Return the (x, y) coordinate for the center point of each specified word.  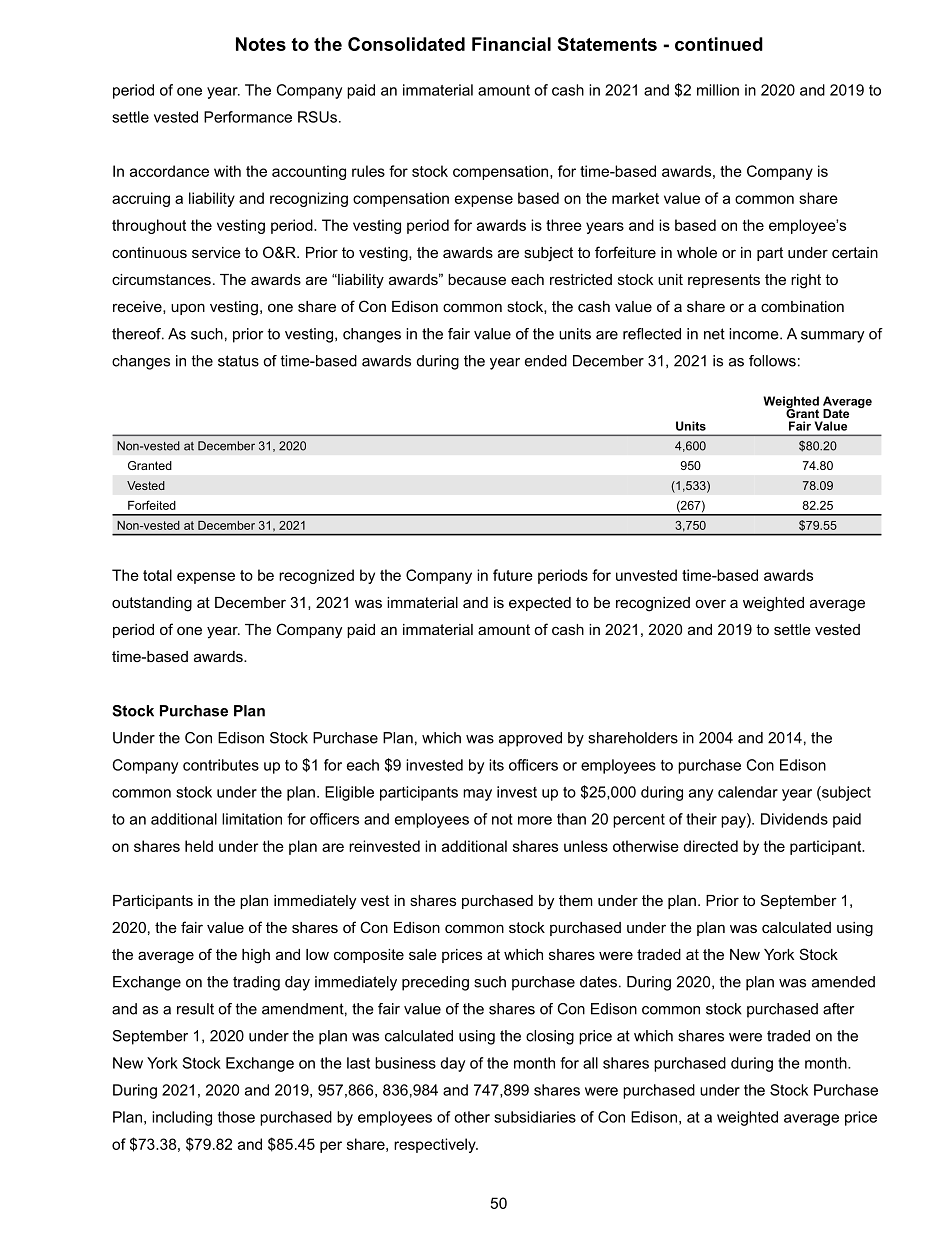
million (718, 90)
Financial (511, 44)
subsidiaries (535, 1117)
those (236, 1117)
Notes (261, 44)
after (839, 1009)
